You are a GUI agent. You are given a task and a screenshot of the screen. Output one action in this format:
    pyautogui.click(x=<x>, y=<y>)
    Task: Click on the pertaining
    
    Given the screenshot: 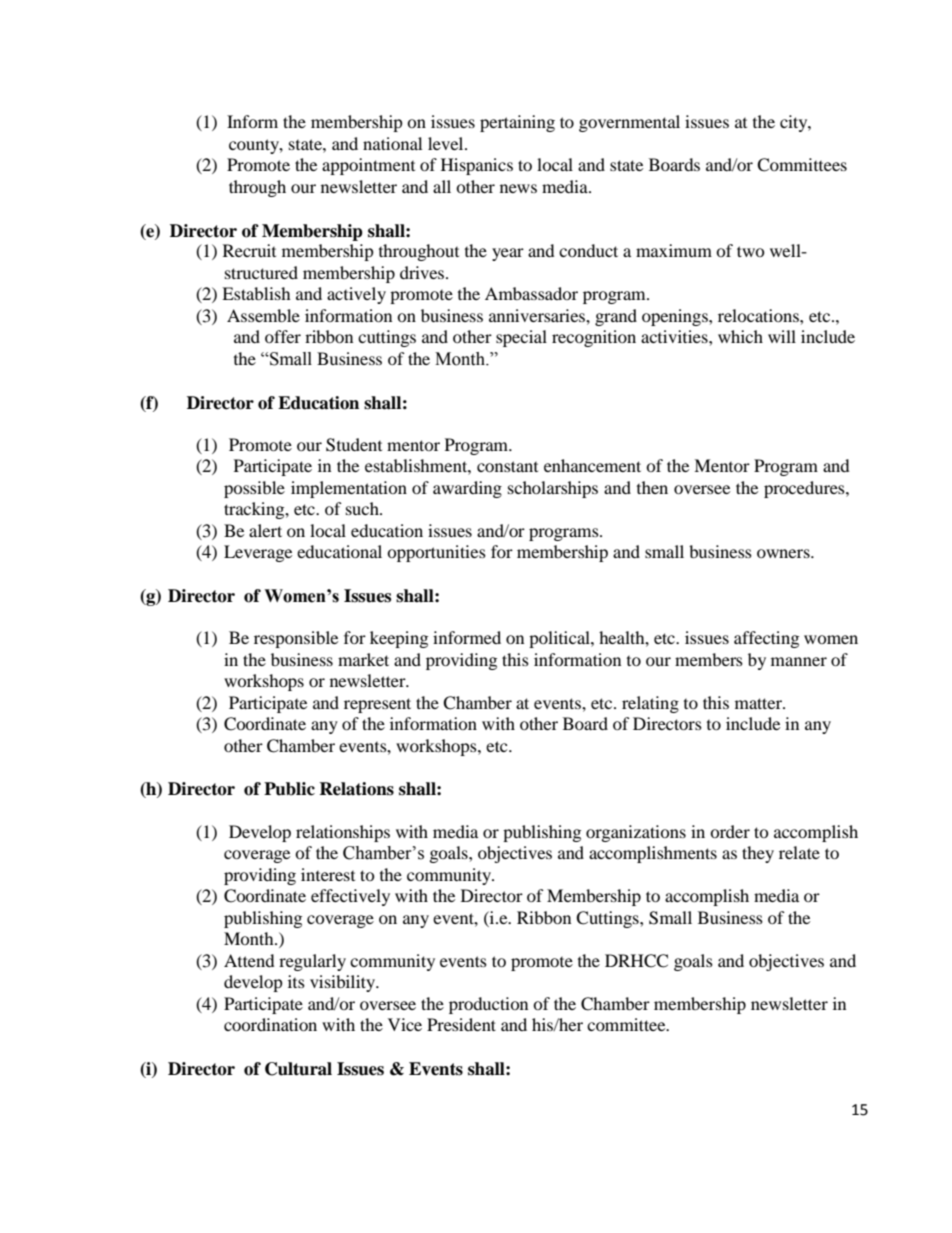 What is the action you would take?
    pyautogui.click(x=517, y=123)
